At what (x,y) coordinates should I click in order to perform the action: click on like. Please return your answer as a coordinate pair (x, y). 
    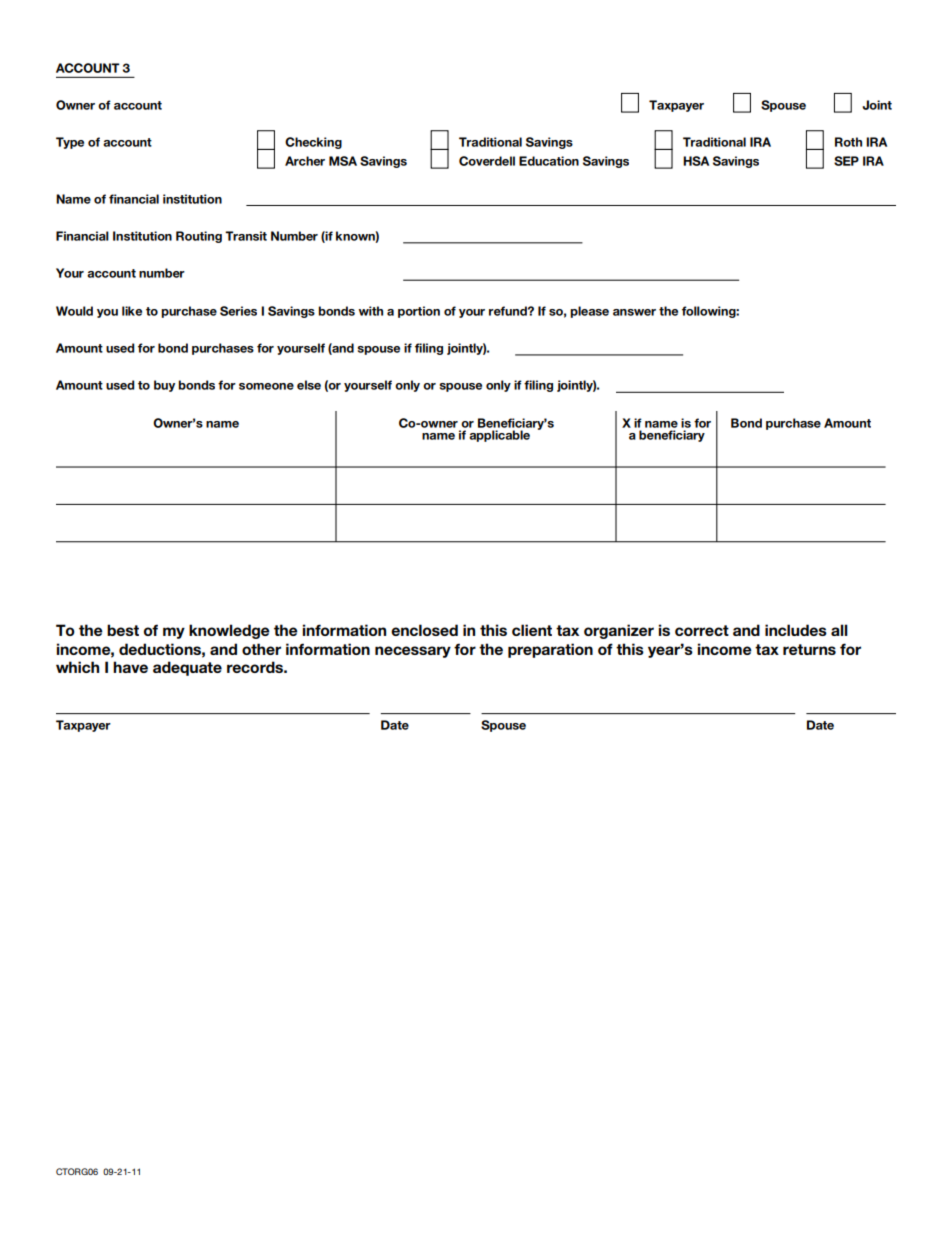
    Looking at the image, I should click on (132, 311).
